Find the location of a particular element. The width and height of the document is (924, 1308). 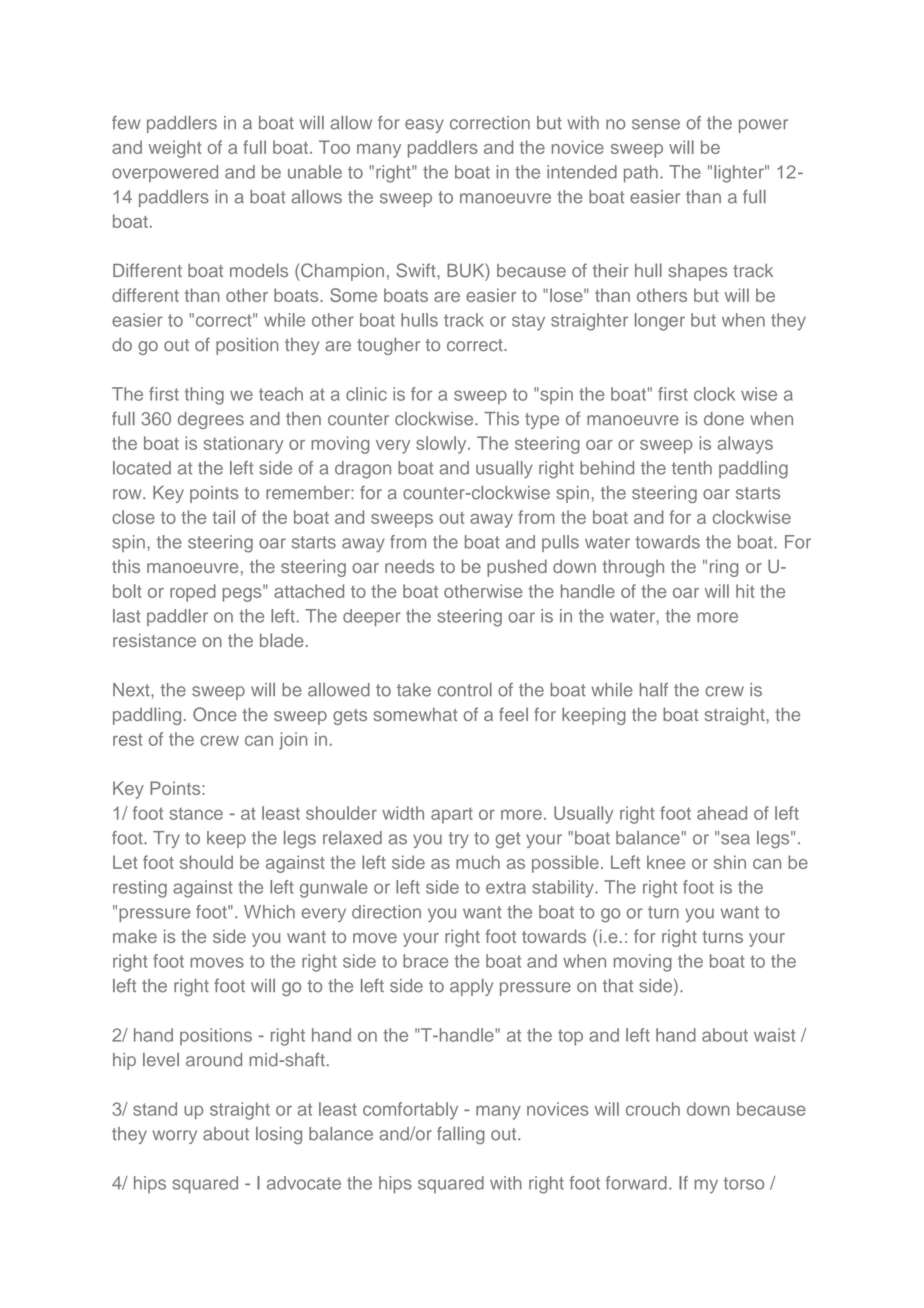

easy is located at coordinates (424, 126).
